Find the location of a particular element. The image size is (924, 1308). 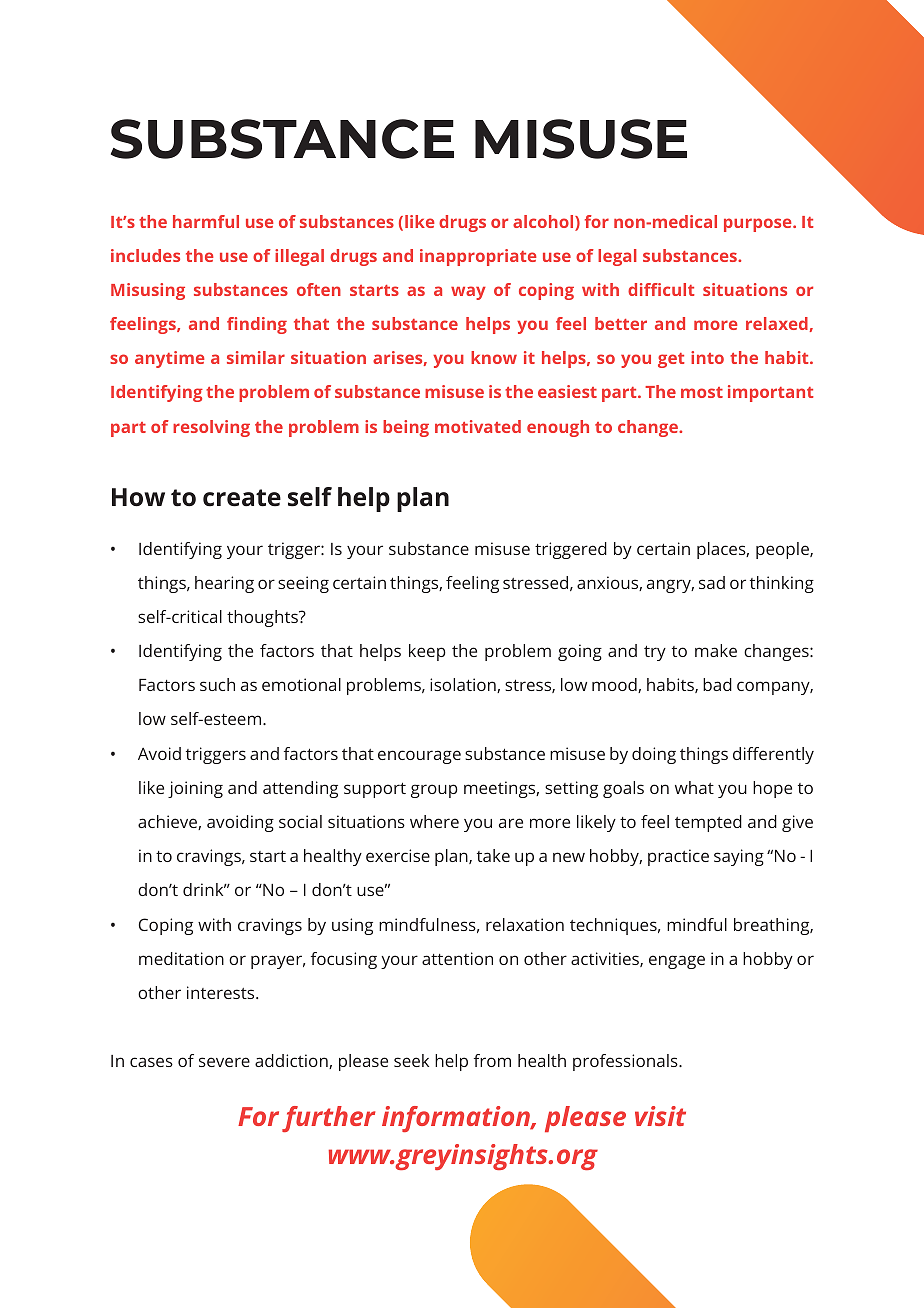

inappropriate is located at coordinates (478, 257).
